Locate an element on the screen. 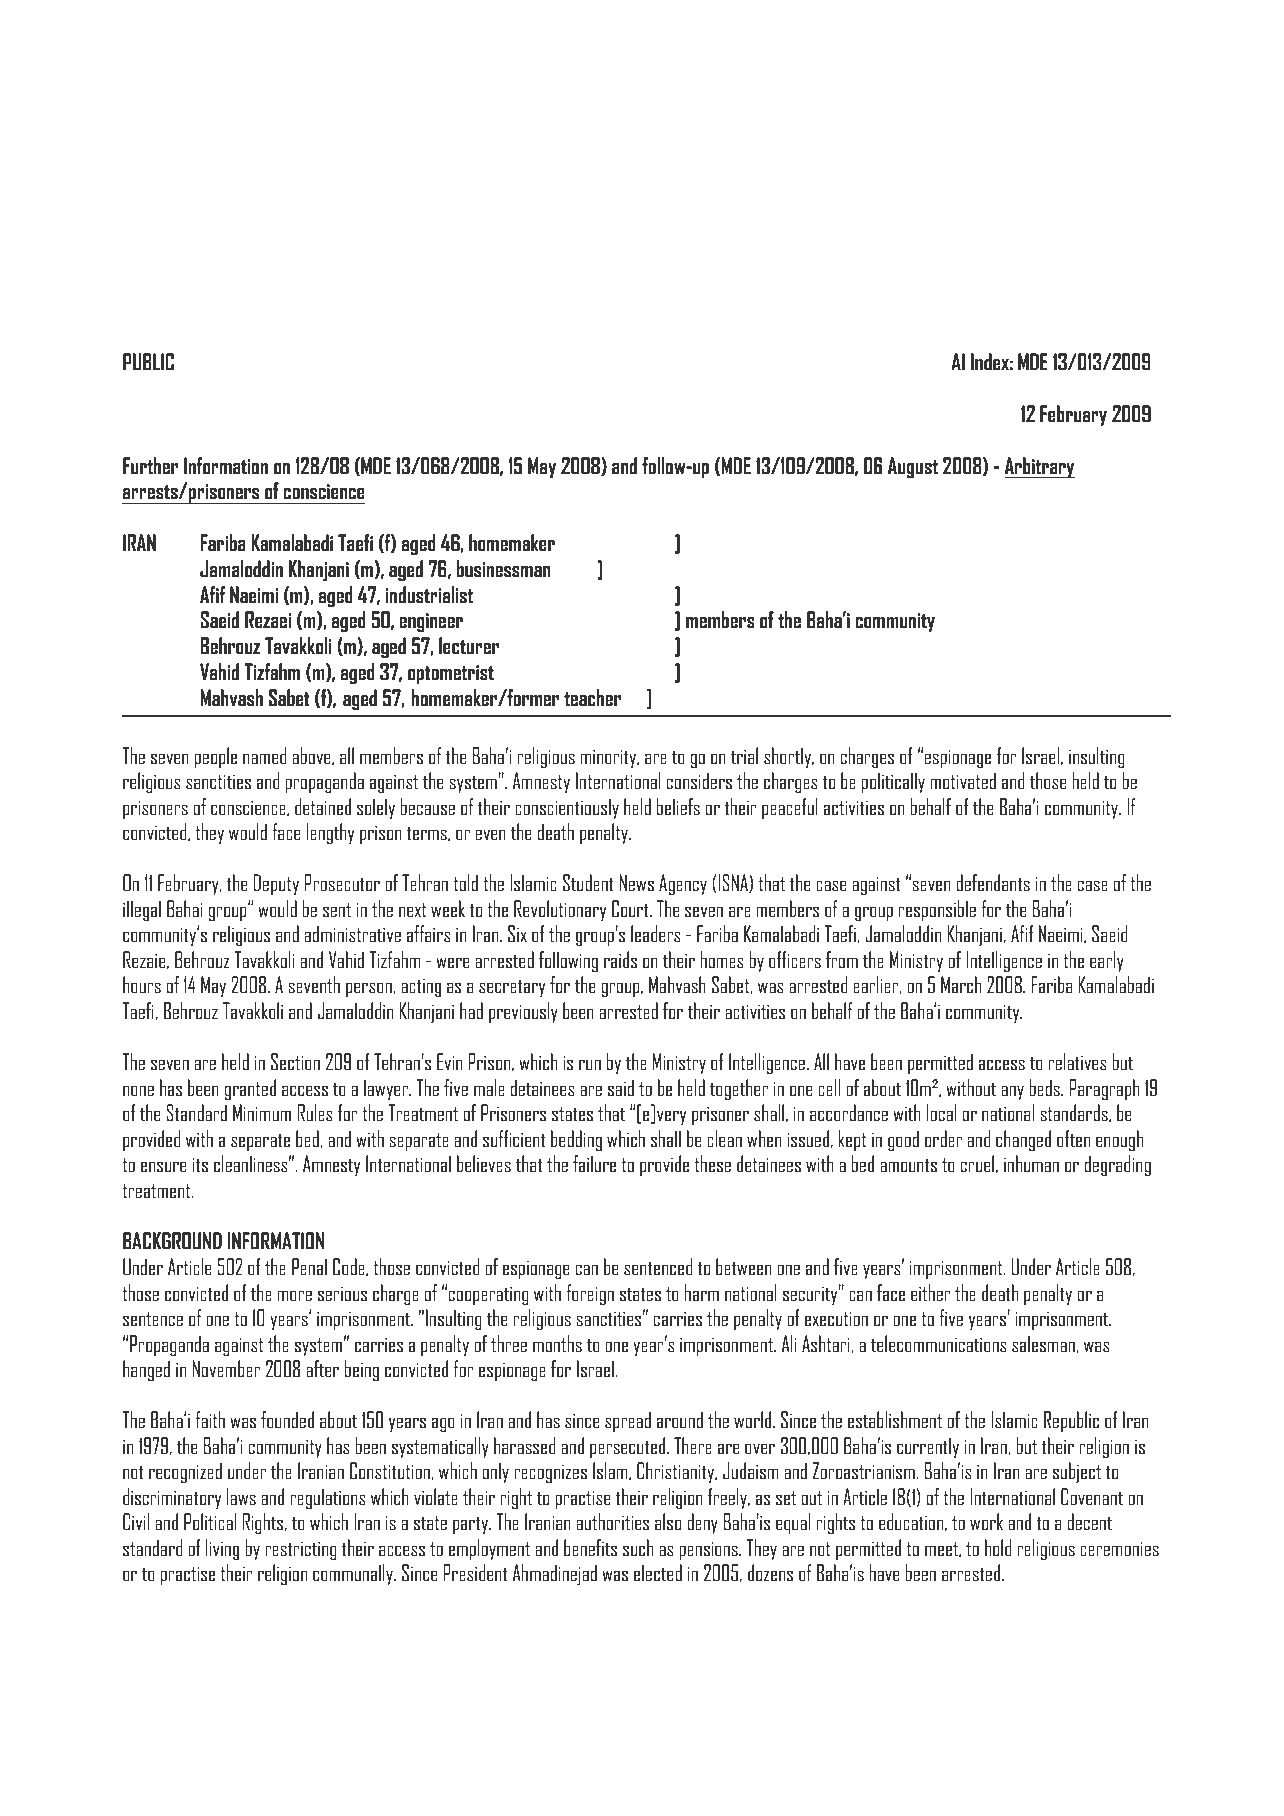 This screenshot has height=1816, width=1284. Section is located at coordinates (295, 1061).
